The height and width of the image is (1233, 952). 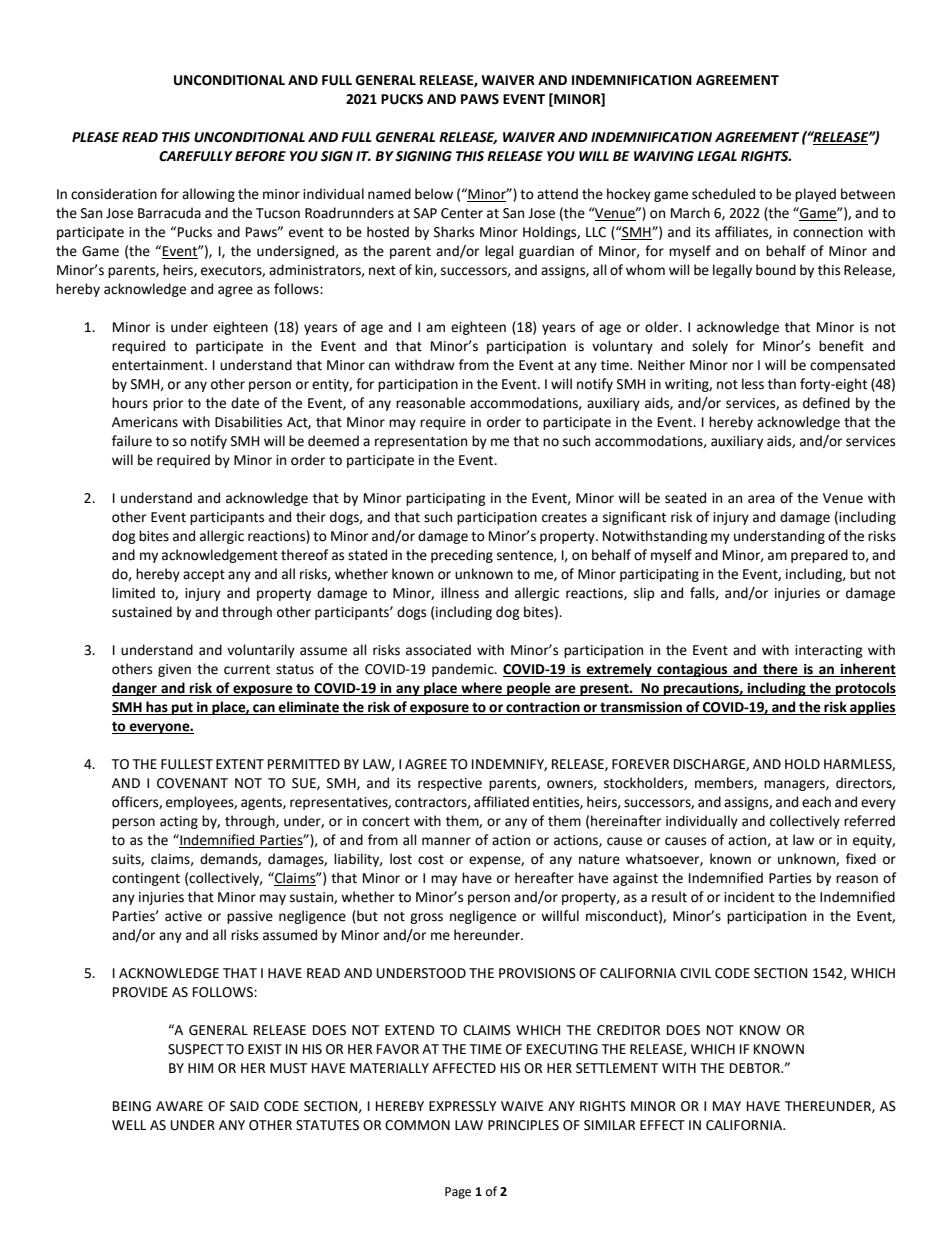 What do you see at coordinates (816, 802) in the image?
I see `each` at bounding box center [816, 802].
